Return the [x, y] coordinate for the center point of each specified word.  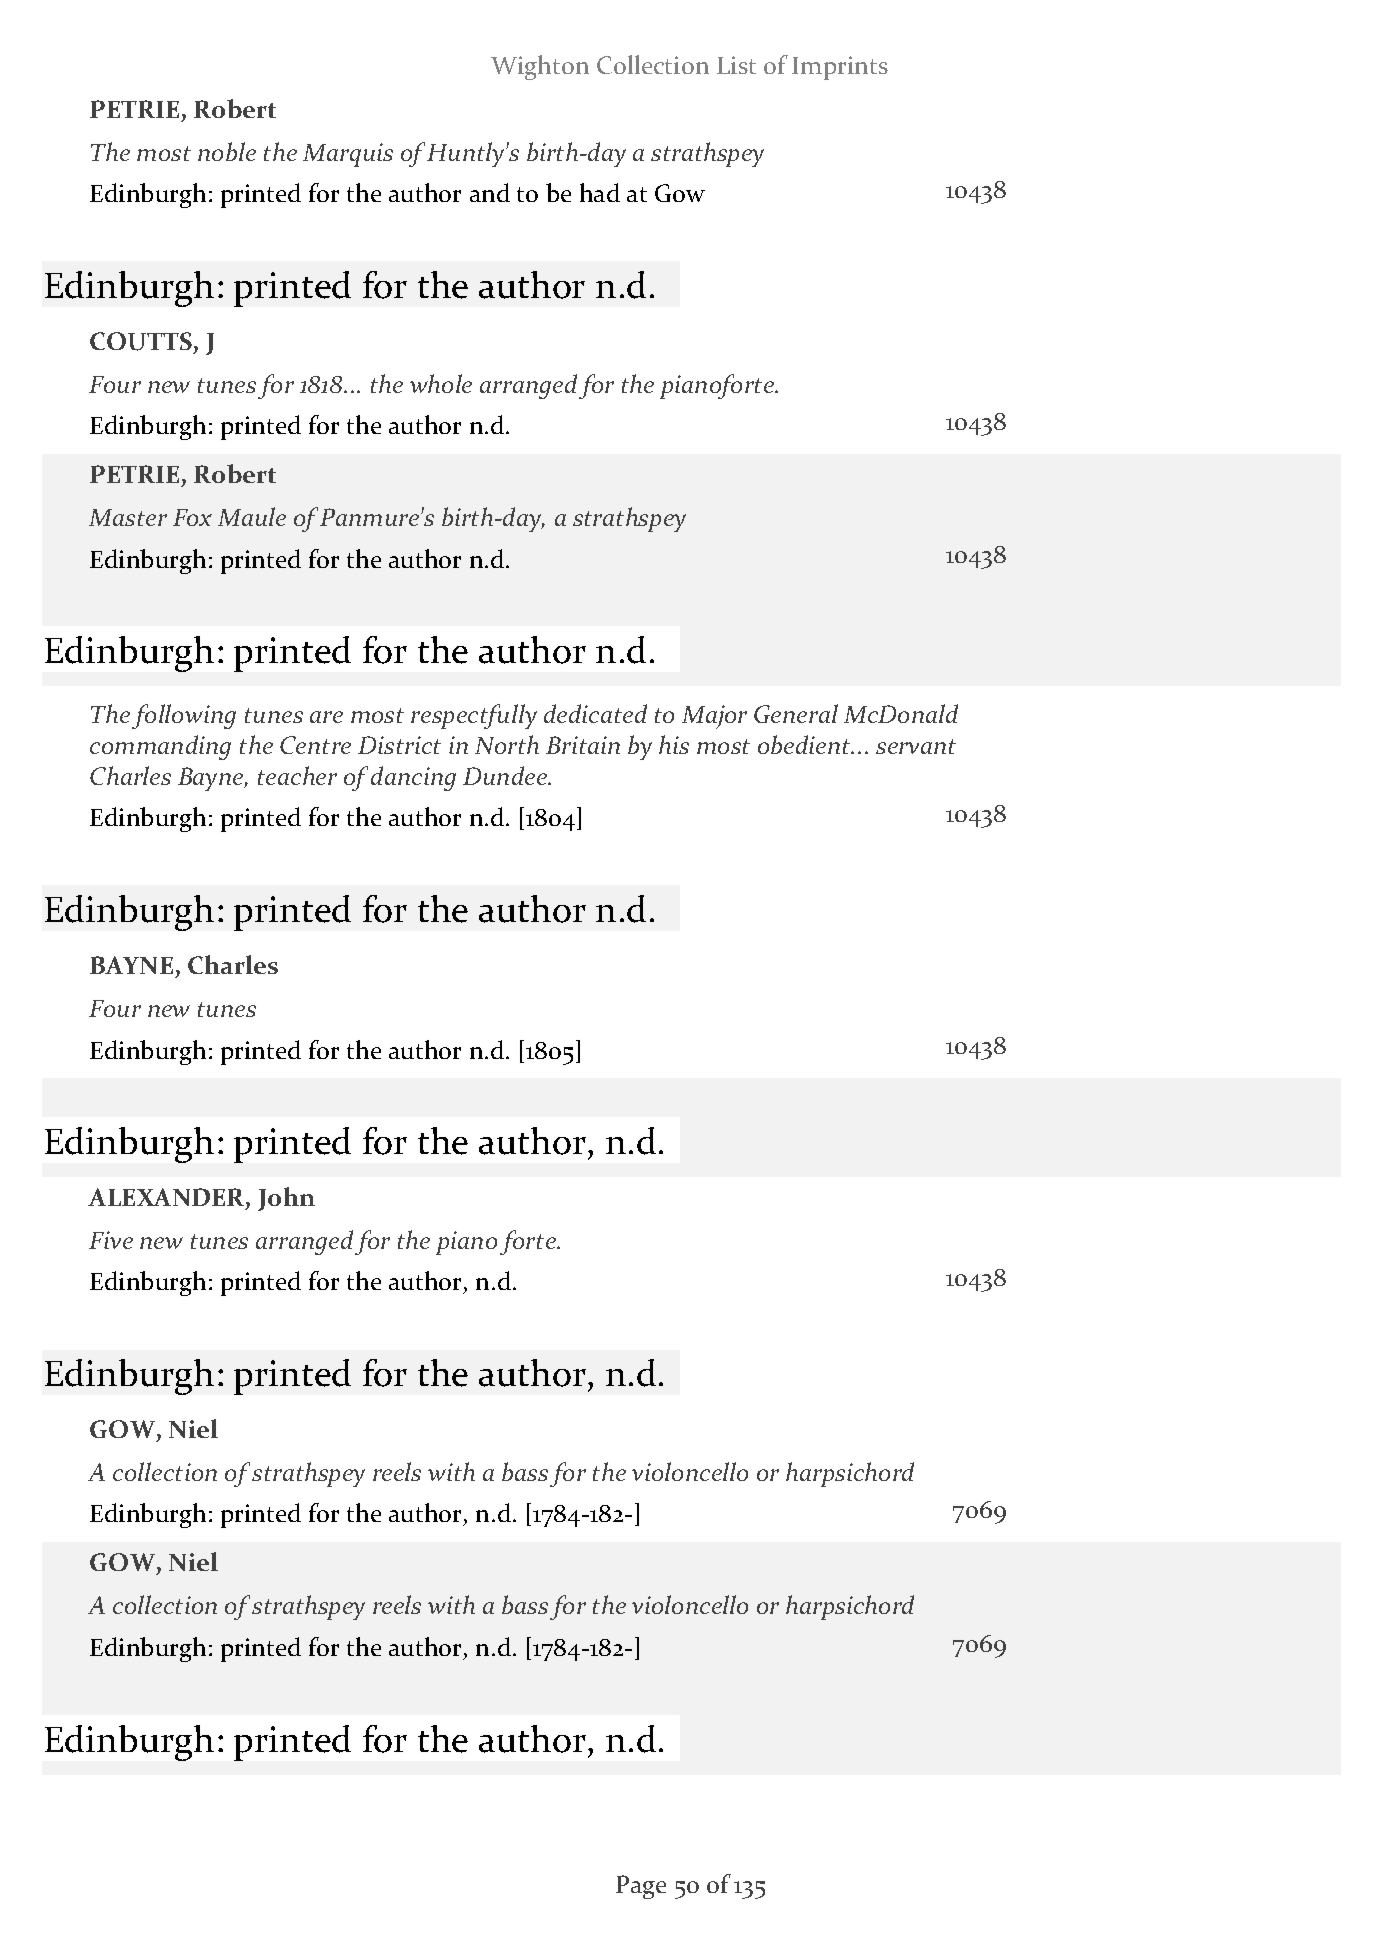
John [286, 1199]
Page [641, 1887]
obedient [805, 744]
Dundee [506, 775]
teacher [297, 775]
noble [227, 151]
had [600, 192]
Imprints [840, 68]
